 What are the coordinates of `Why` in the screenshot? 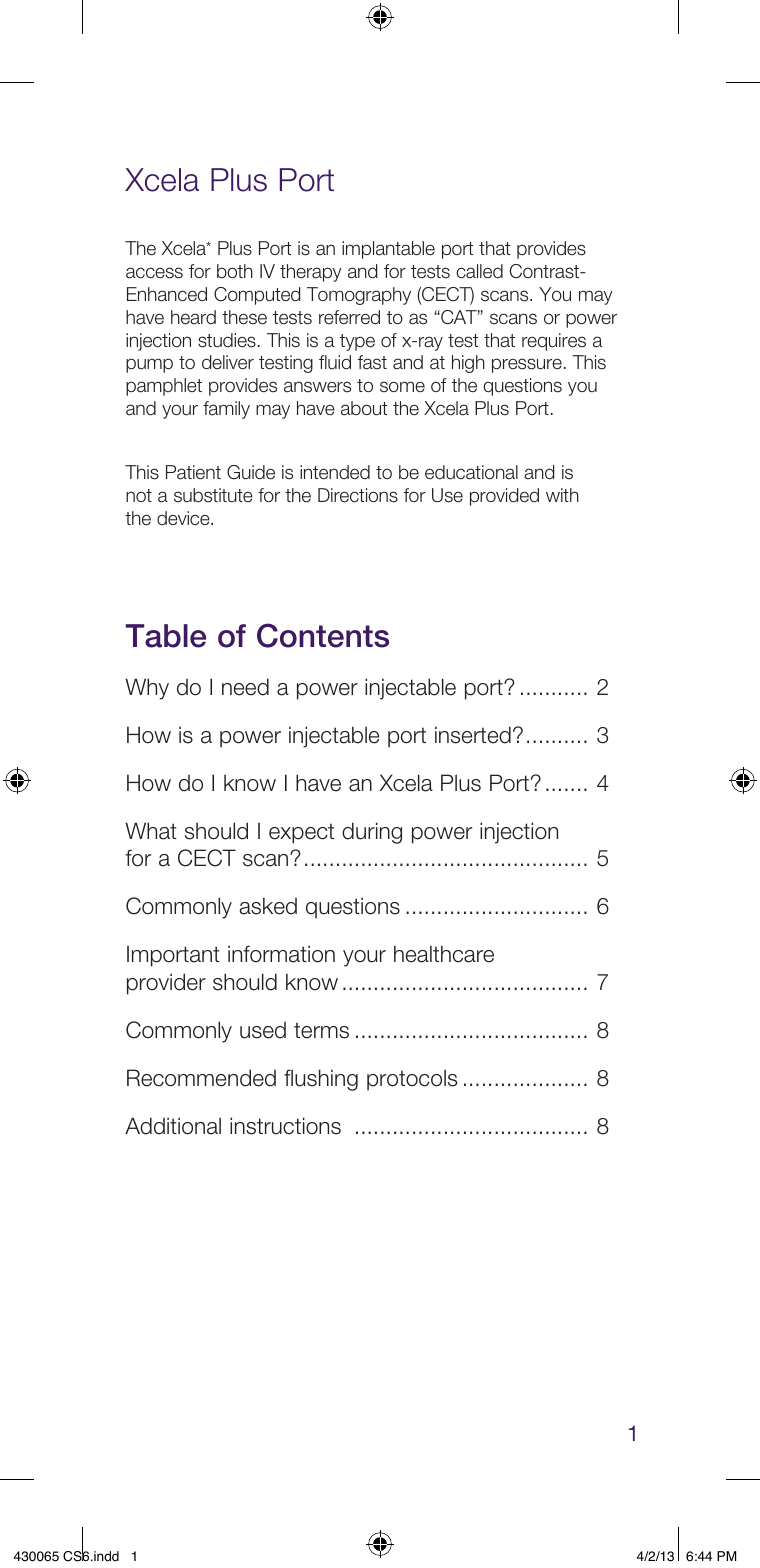 It's located at (147, 689).
